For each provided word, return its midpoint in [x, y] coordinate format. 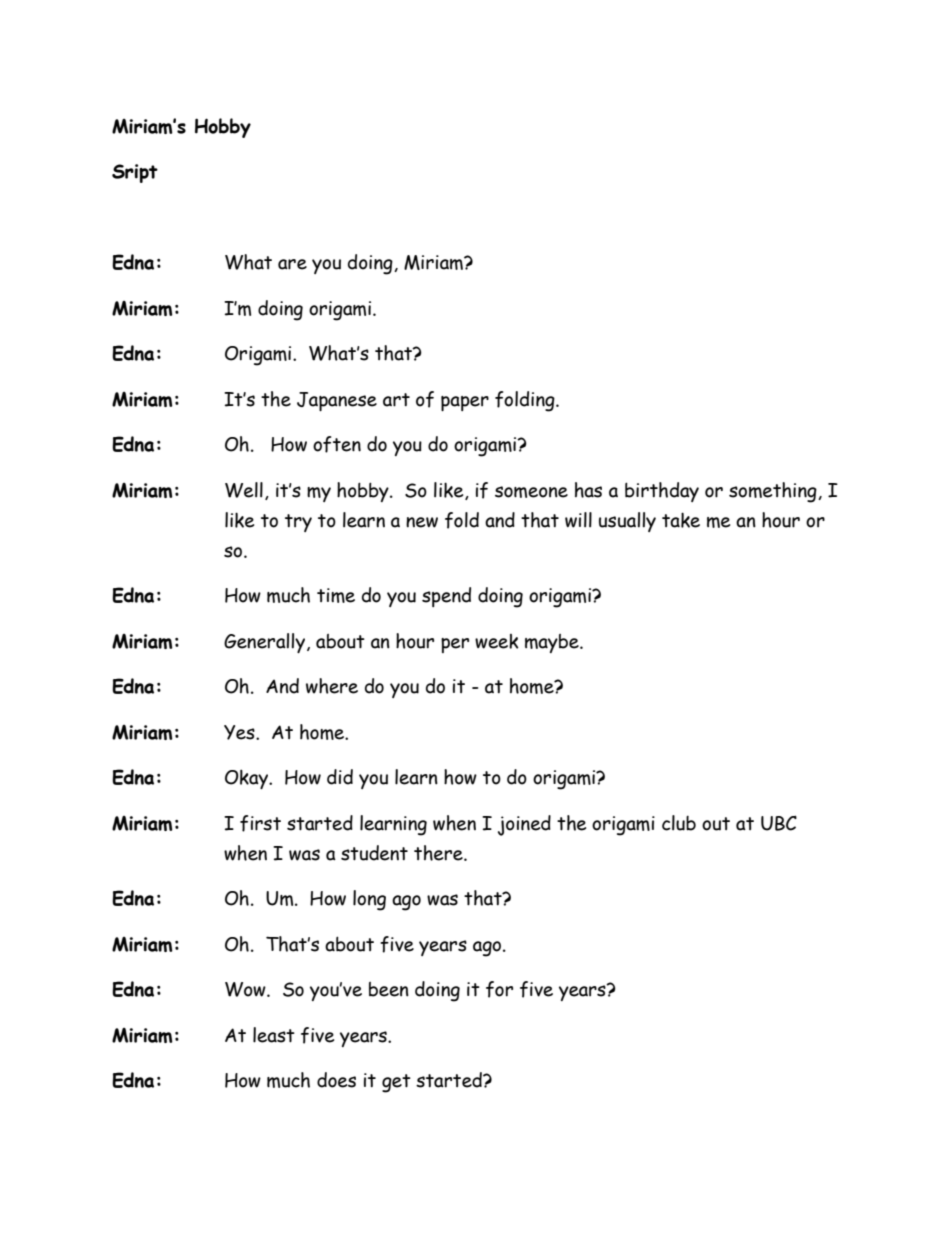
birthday [662, 492]
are [292, 264]
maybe [553, 643]
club [679, 823]
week [497, 641]
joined [524, 825]
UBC [779, 823]
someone [531, 492]
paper [465, 403]
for [499, 989]
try [298, 523]
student [374, 853]
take [681, 520]
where [332, 686]
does [336, 1080]
